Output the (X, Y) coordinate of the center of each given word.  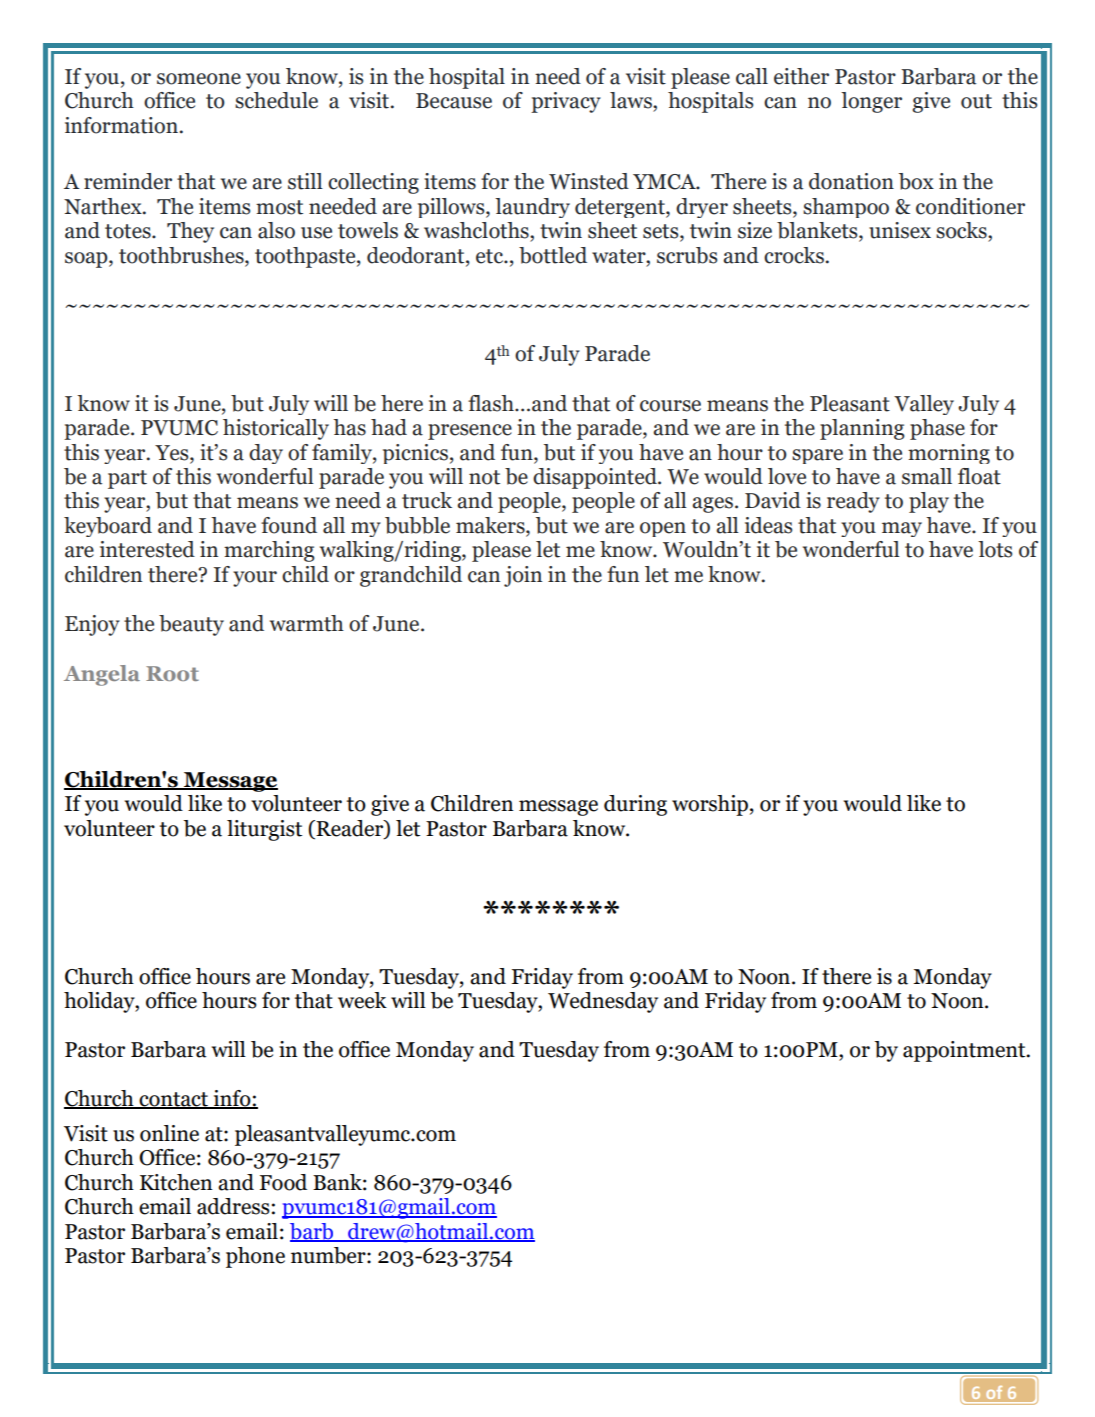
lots (995, 549)
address (233, 1206)
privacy (566, 102)
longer (871, 102)
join (523, 576)
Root (172, 673)
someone (199, 79)
